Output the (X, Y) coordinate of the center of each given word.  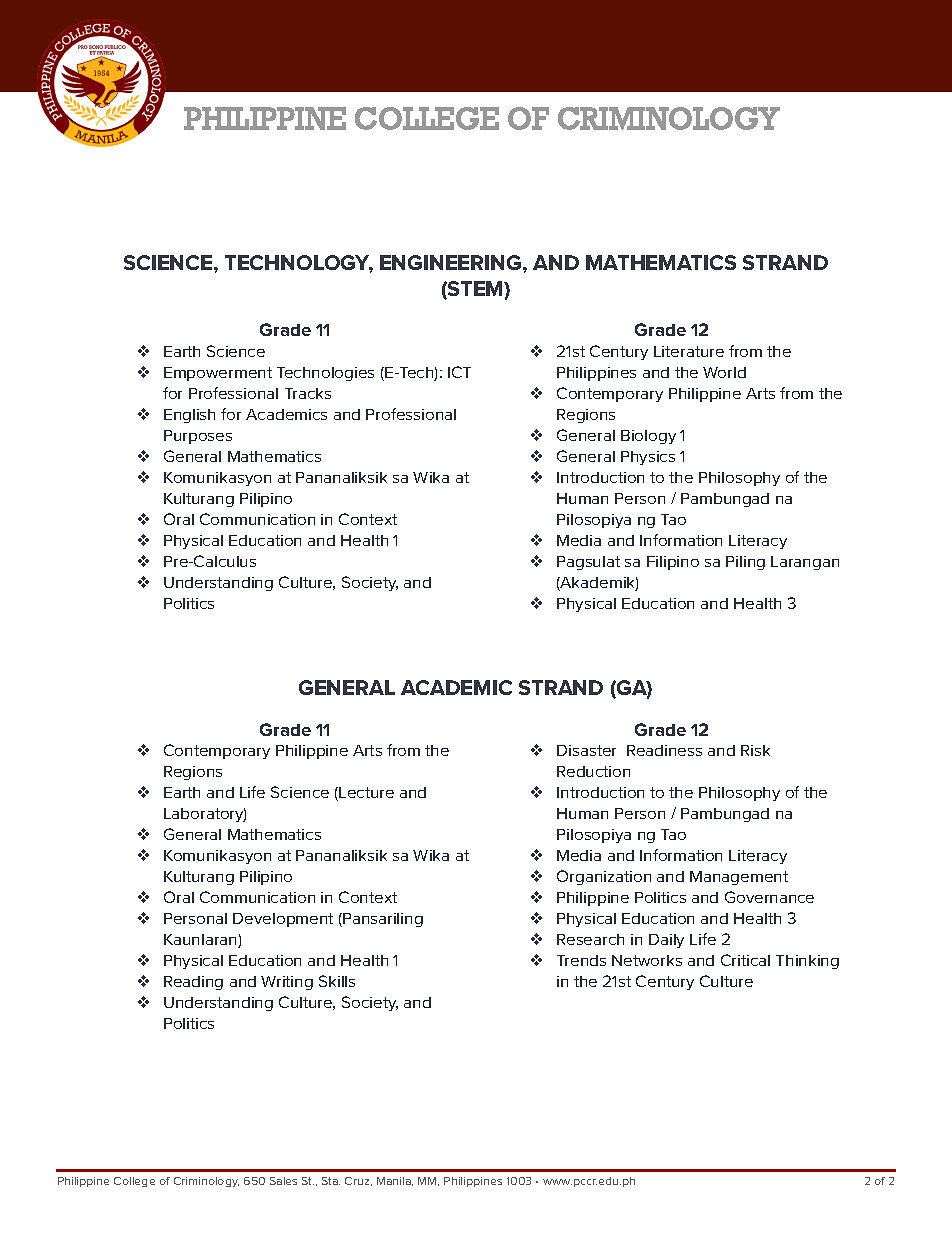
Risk (755, 750)
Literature (689, 351)
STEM (475, 290)
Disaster (586, 750)
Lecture (366, 792)
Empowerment (218, 374)
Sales (283, 1181)
